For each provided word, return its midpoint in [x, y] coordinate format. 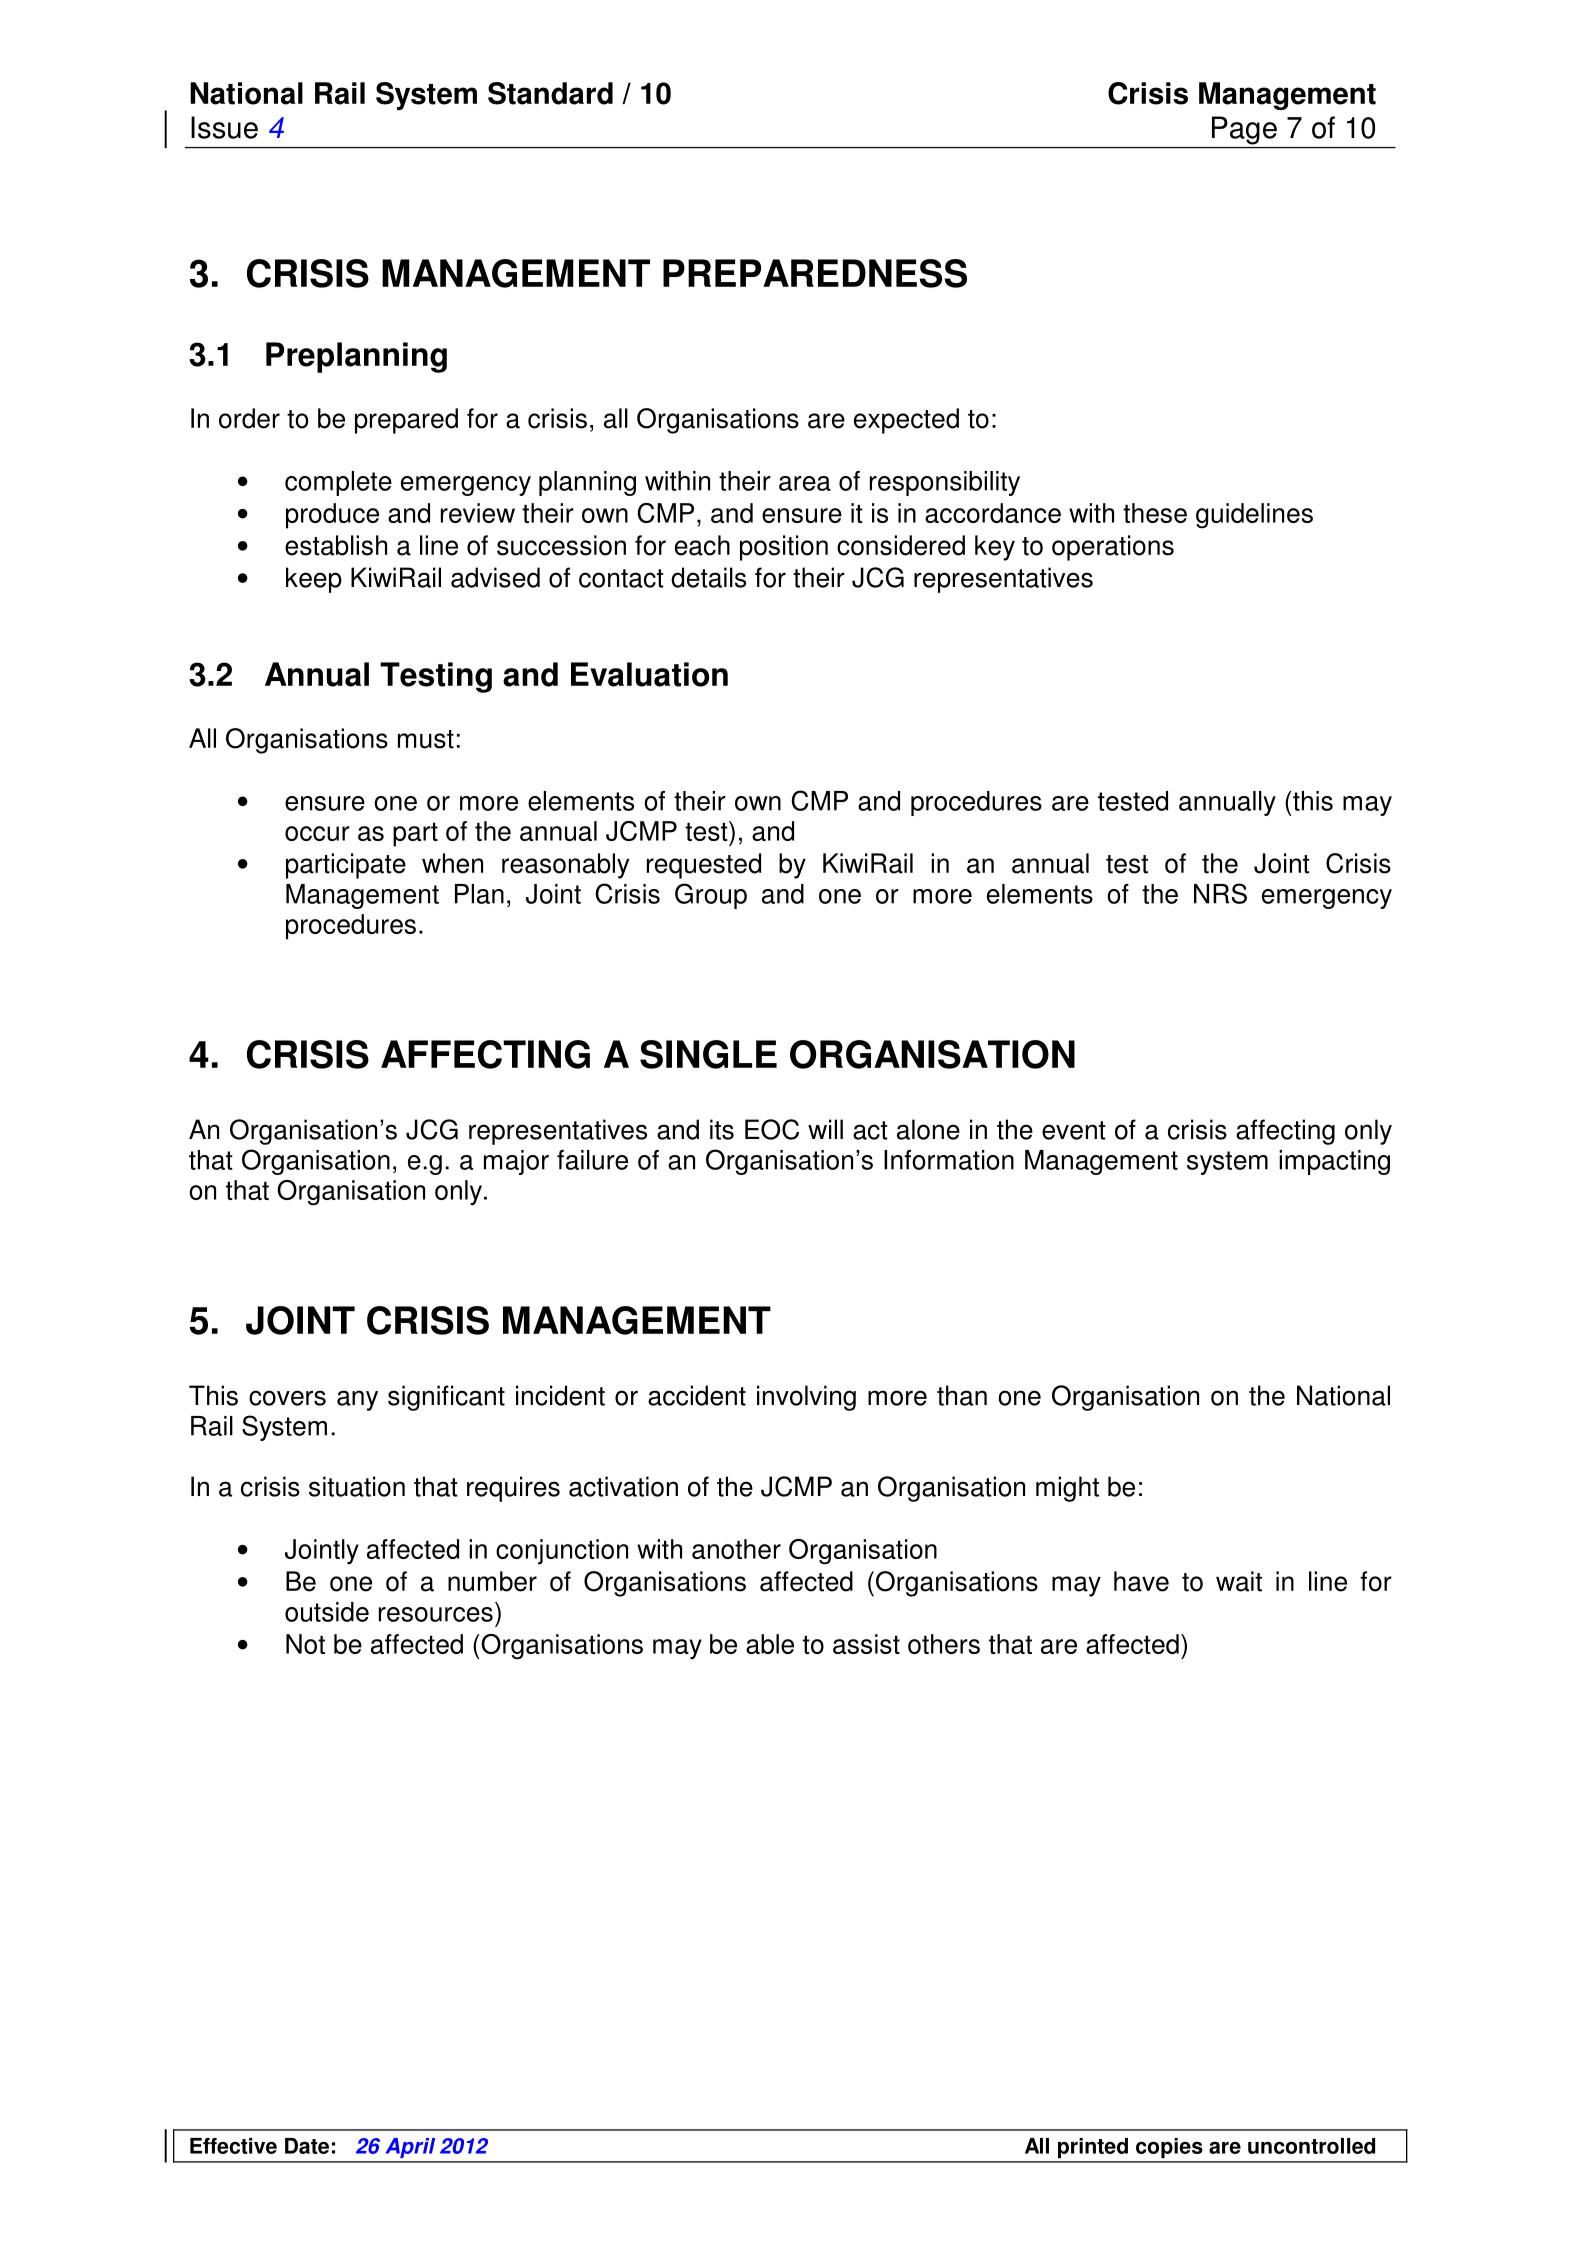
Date [307, 2146]
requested [704, 866]
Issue [224, 127]
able [770, 1644]
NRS [1220, 893]
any [357, 1400]
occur [317, 833]
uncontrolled [1311, 2146]
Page [1244, 130]
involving [806, 1398]
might [1067, 1489]
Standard [550, 93]
